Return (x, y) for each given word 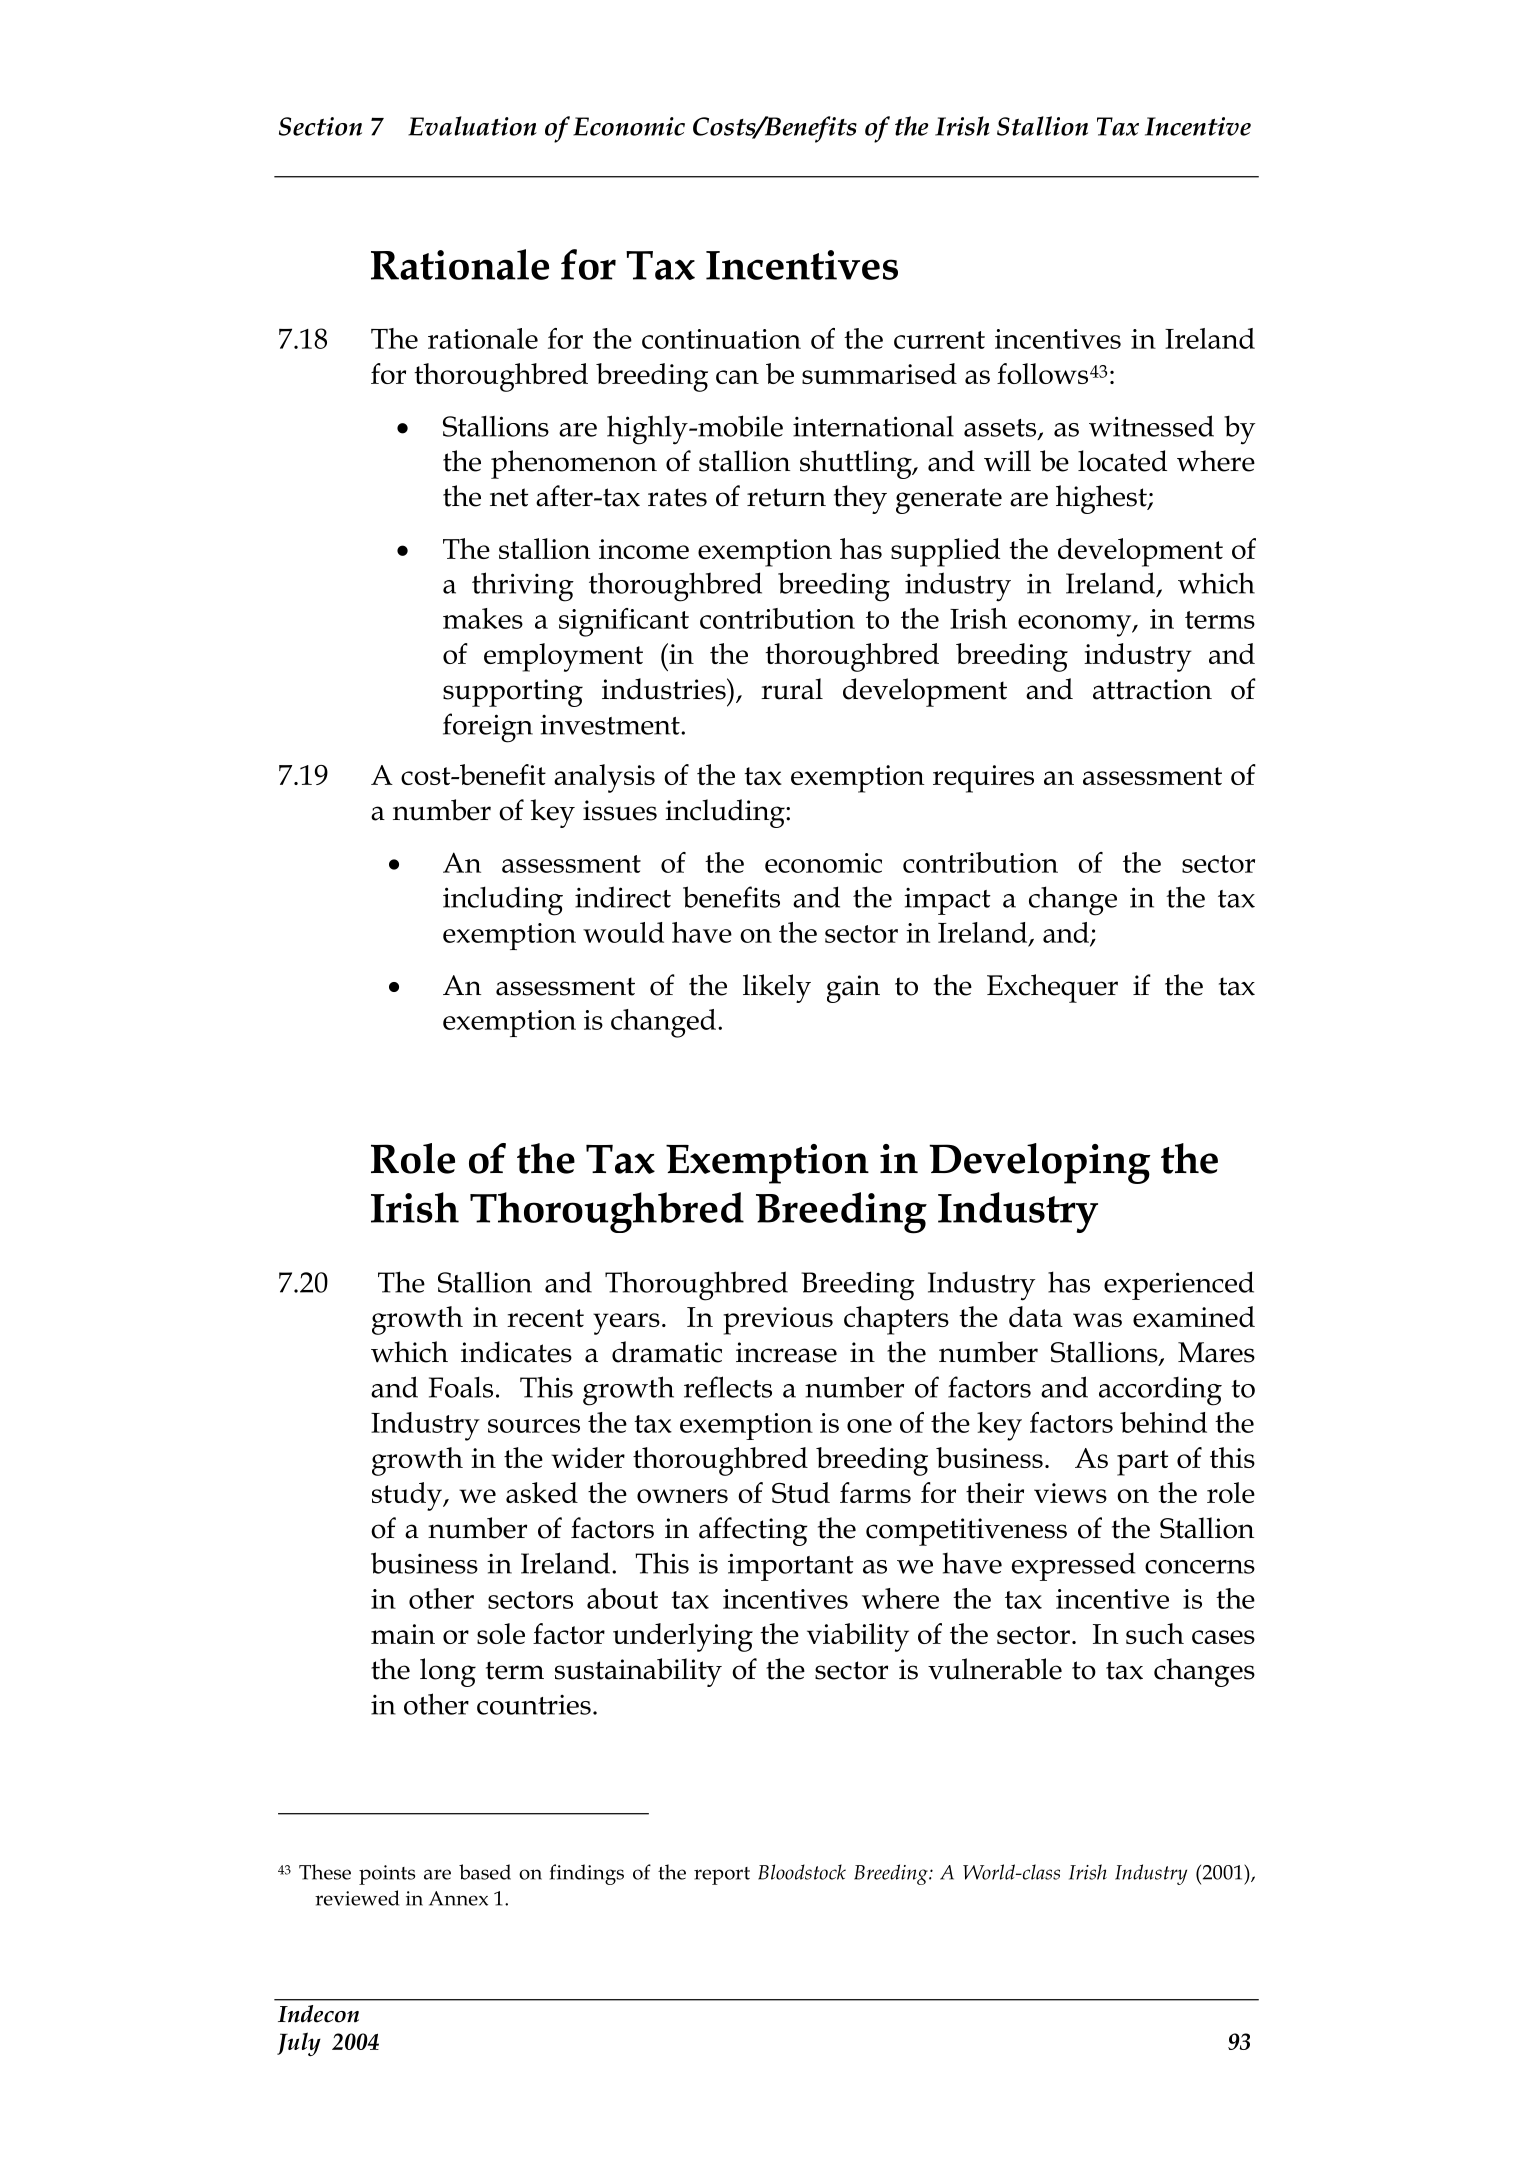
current (939, 340)
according (1160, 1391)
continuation (721, 339)
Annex (458, 1898)
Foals (461, 1387)
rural (792, 689)
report (722, 1876)
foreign (488, 728)
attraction (1152, 689)
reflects (728, 1387)
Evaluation (472, 126)
